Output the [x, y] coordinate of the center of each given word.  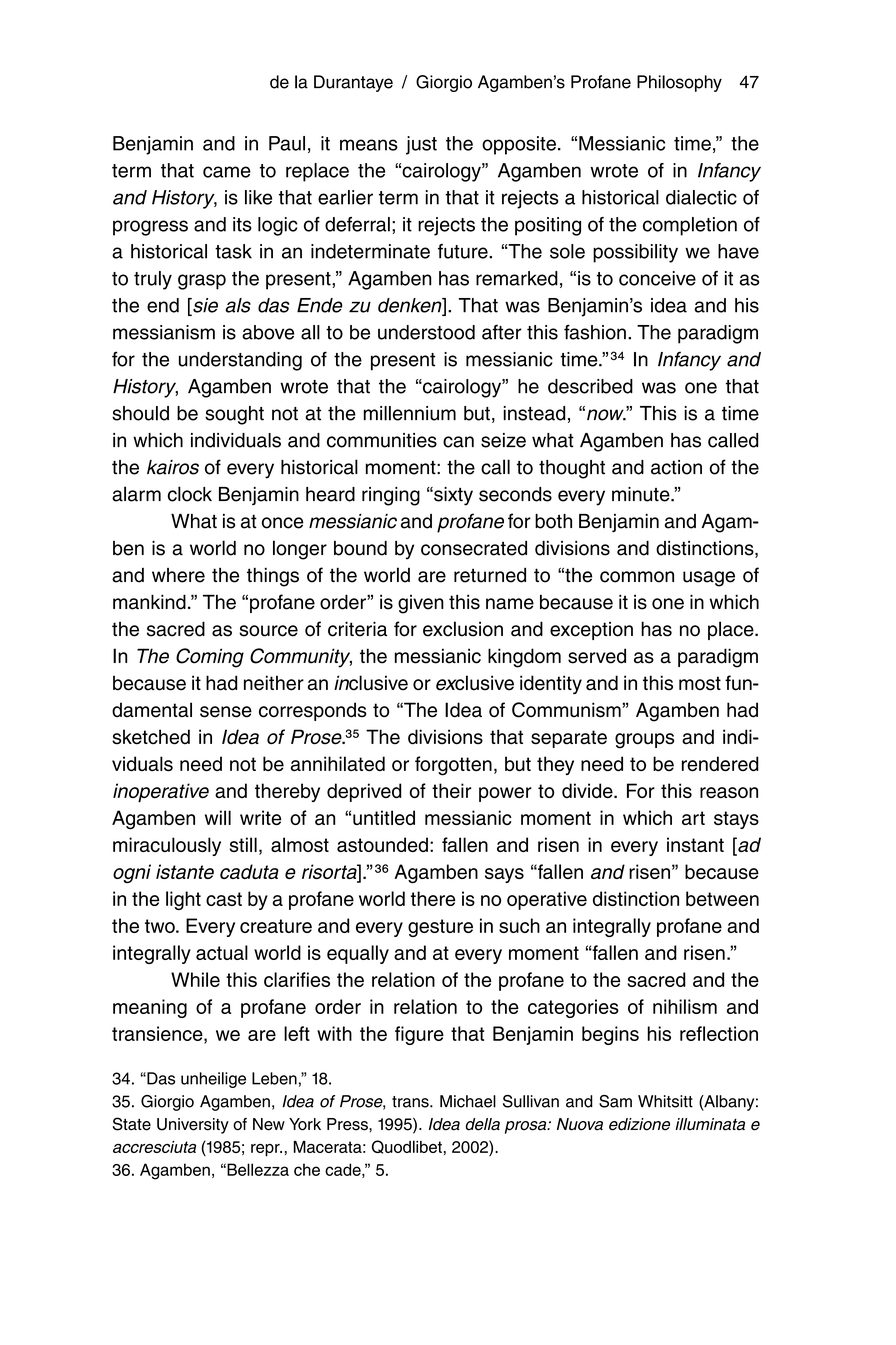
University [193, 1126]
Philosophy [679, 83]
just [421, 145]
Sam [615, 1101]
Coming [210, 658]
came [227, 172]
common [637, 577]
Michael [468, 1101]
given [421, 604]
